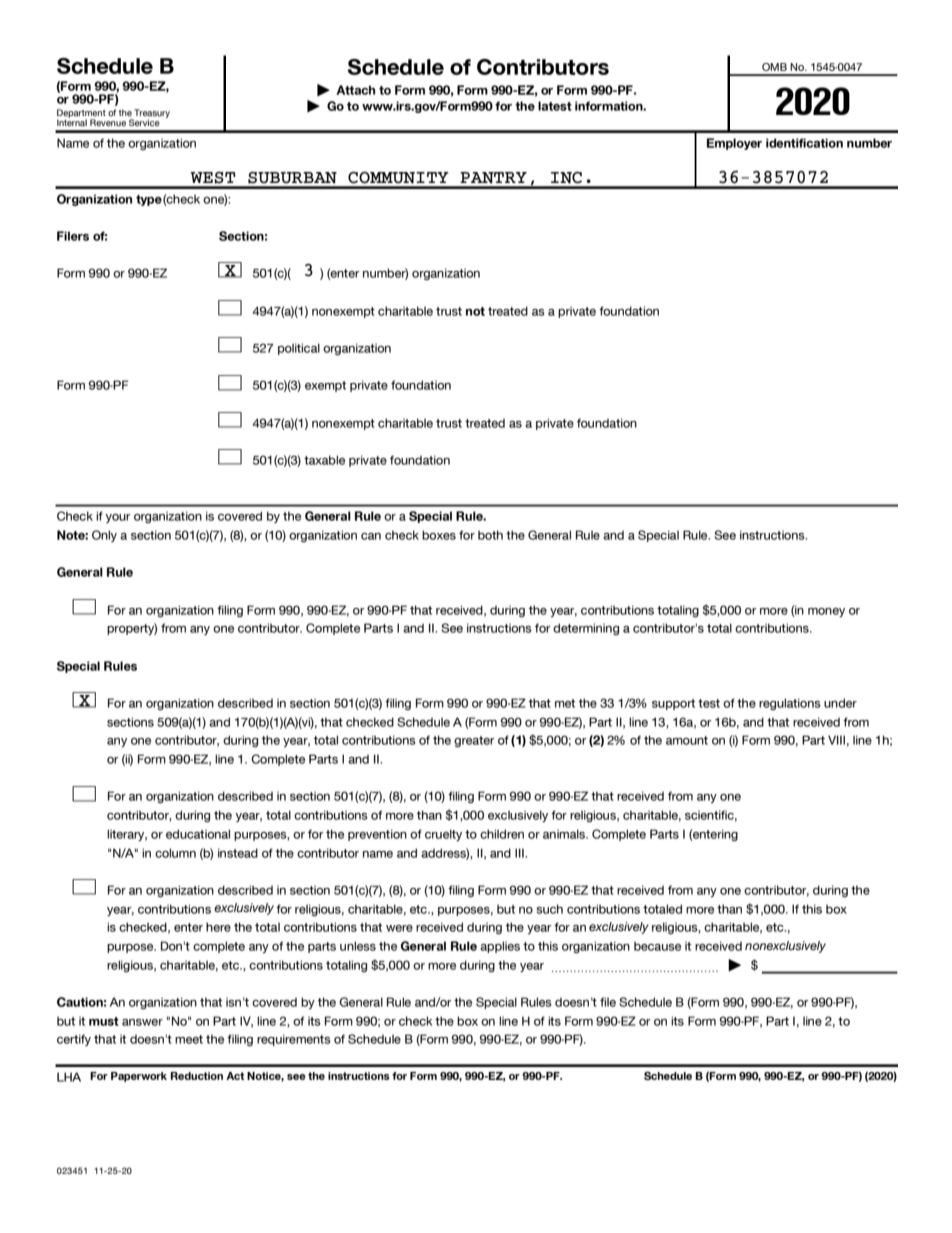 This document has width=952, height=1233. I want to click on Attach, so click(355, 90).
